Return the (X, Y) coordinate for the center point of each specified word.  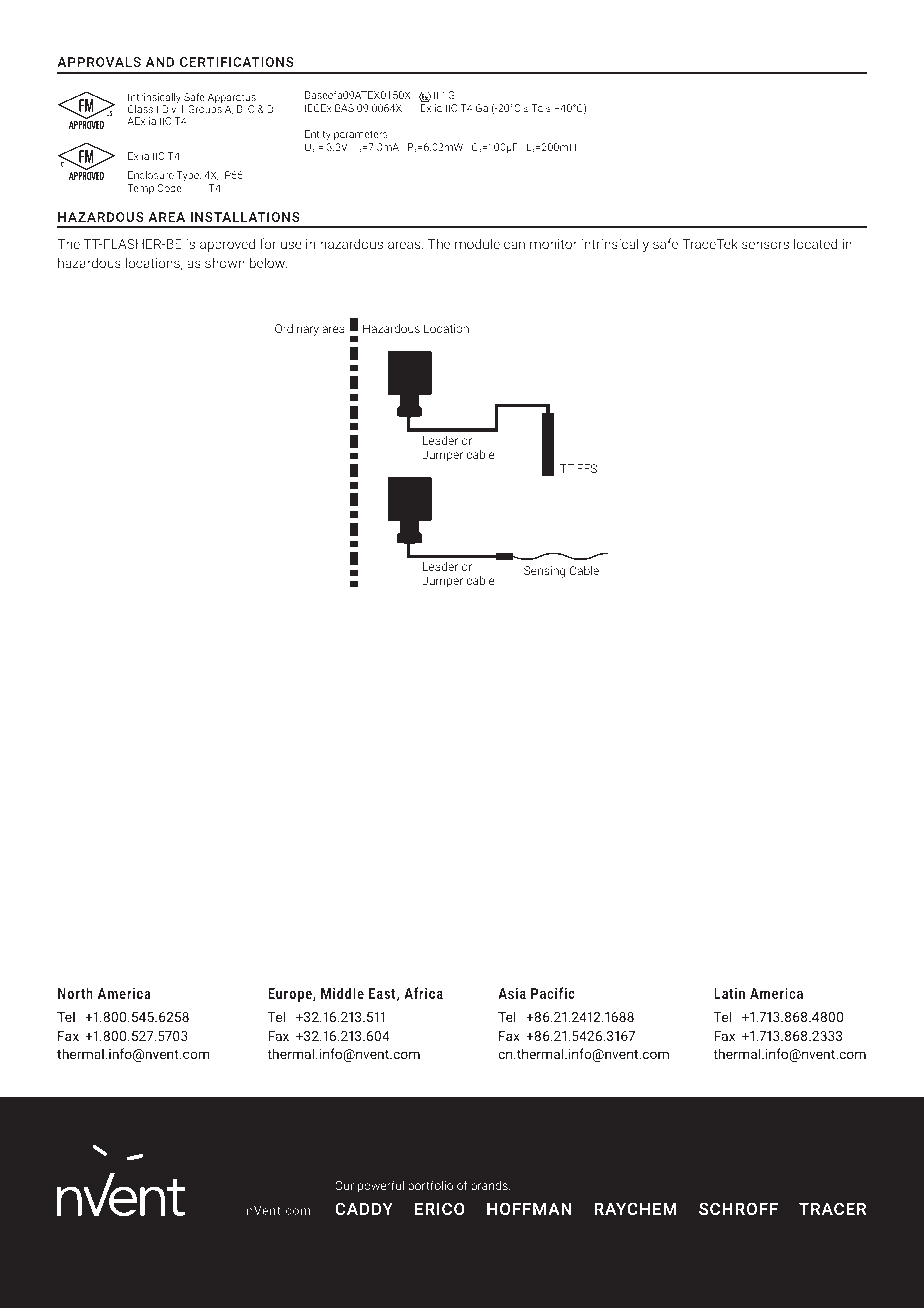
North (75, 993)
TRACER (832, 1208)
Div (169, 109)
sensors (765, 245)
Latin (729, 993)
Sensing (544, 572)
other (429, 1248)
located (815, 243)
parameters (362, 135)
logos (185, 1249)
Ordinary (297, 330)
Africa (423, 993)
